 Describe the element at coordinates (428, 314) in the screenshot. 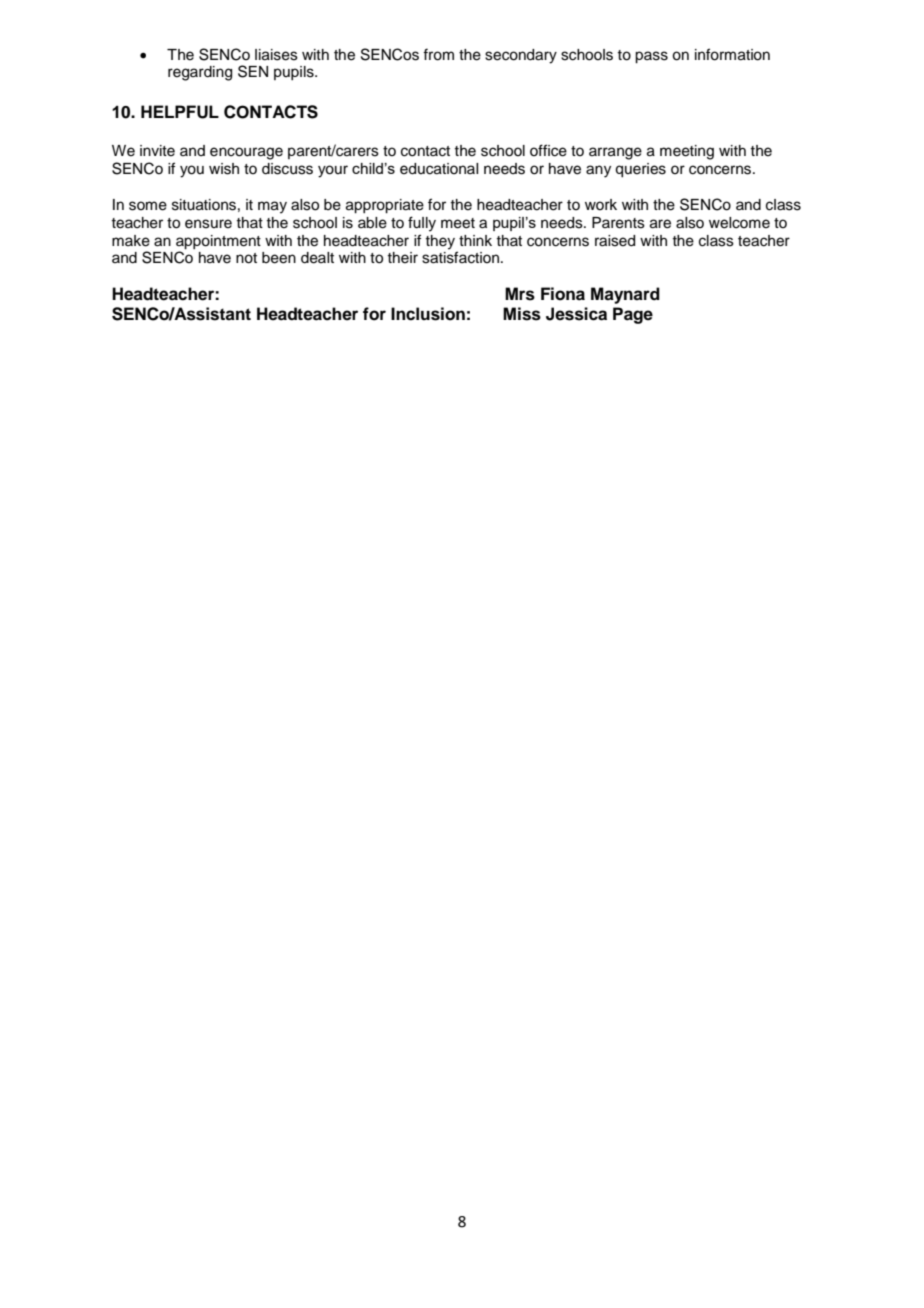

I see `Inclusion` at that location.
